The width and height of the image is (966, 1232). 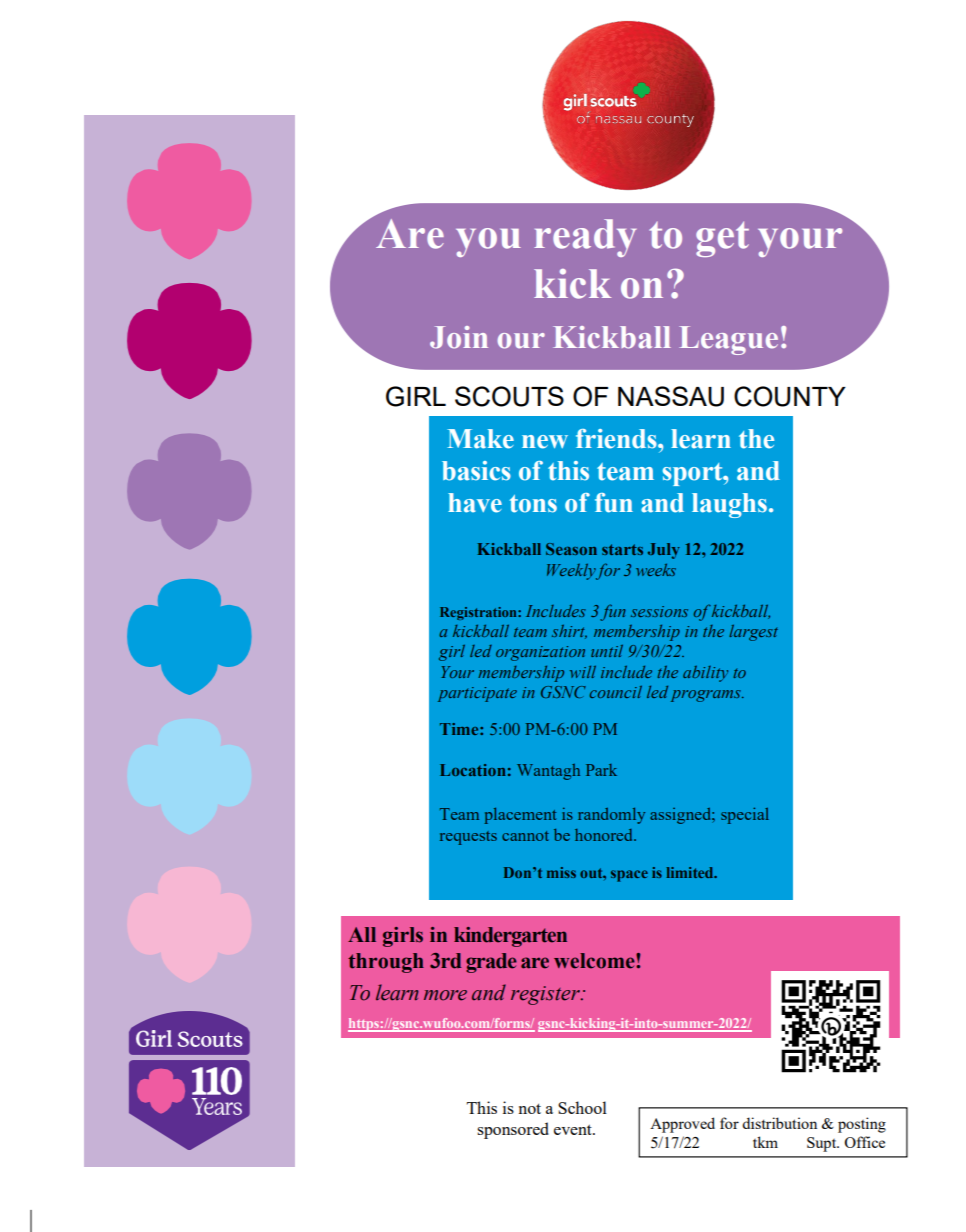 What do you see at coordinates (477, 694) in the image?
I see `participate` at bounding box center [477, 694].
